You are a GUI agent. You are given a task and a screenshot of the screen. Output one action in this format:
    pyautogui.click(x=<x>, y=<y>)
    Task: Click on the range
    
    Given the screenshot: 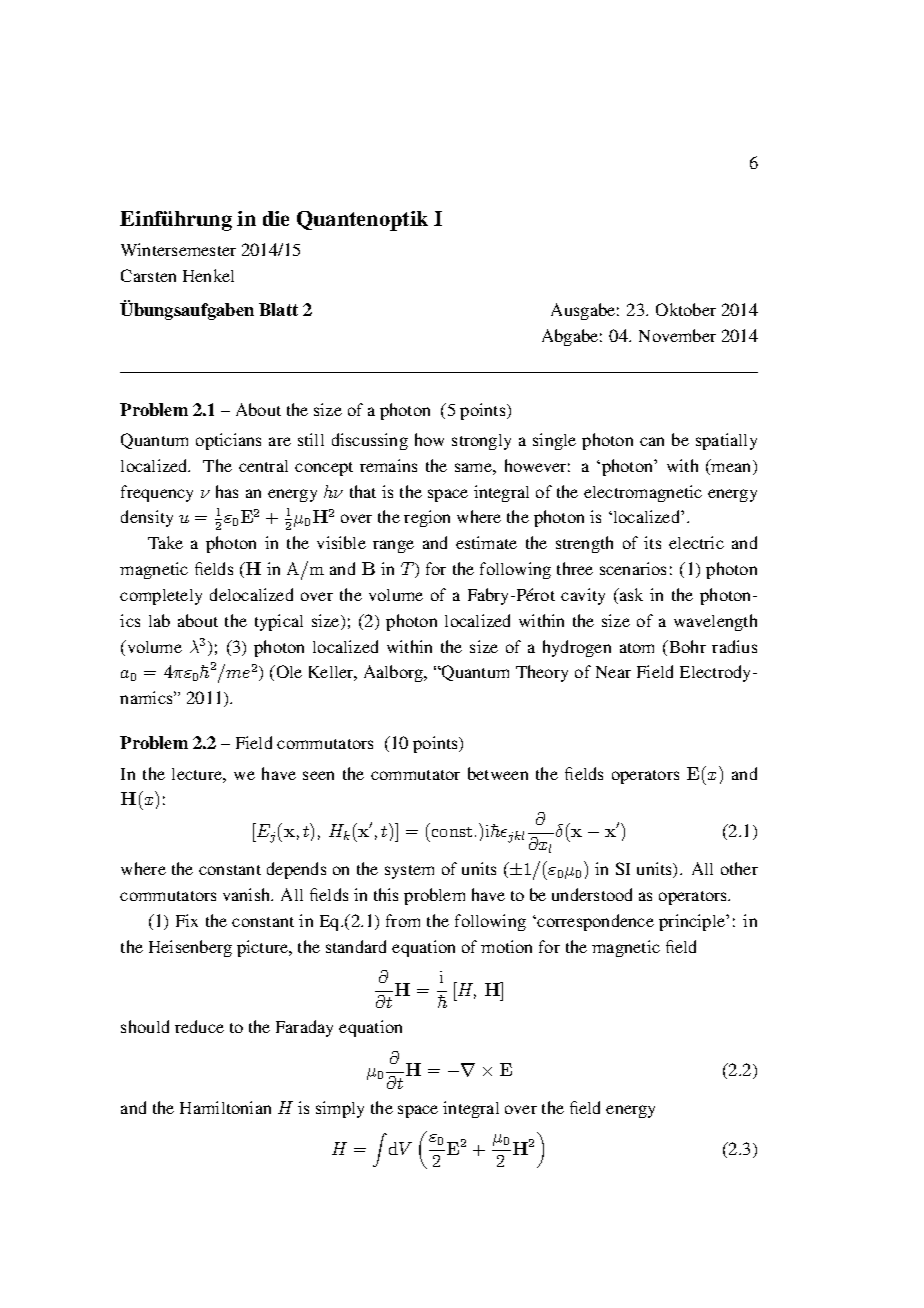 What is the action you would take?
    pyautogui.click(x=393, y=546)
